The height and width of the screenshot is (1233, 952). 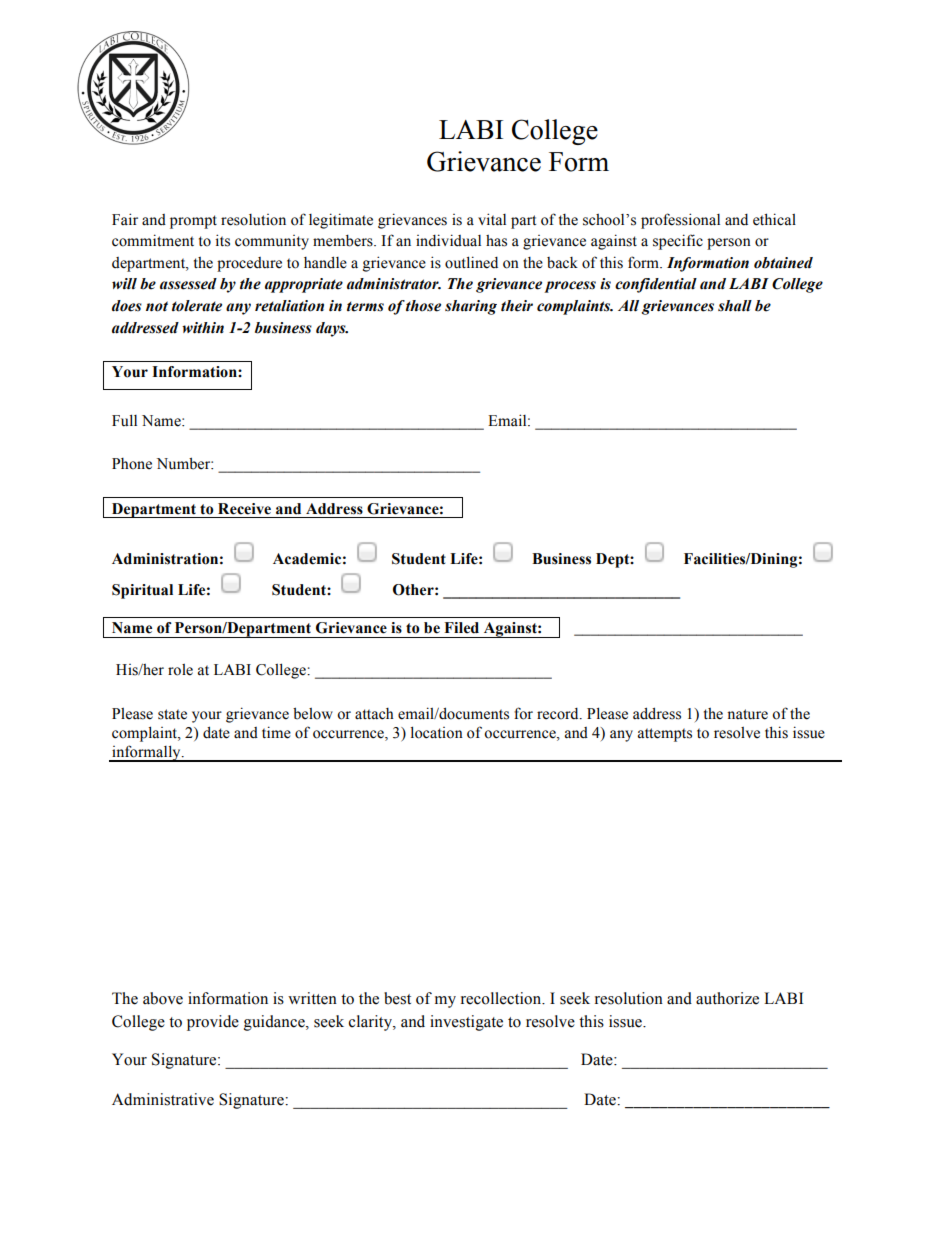 I want to click on Administrative, so click(x=163, y=1099).
